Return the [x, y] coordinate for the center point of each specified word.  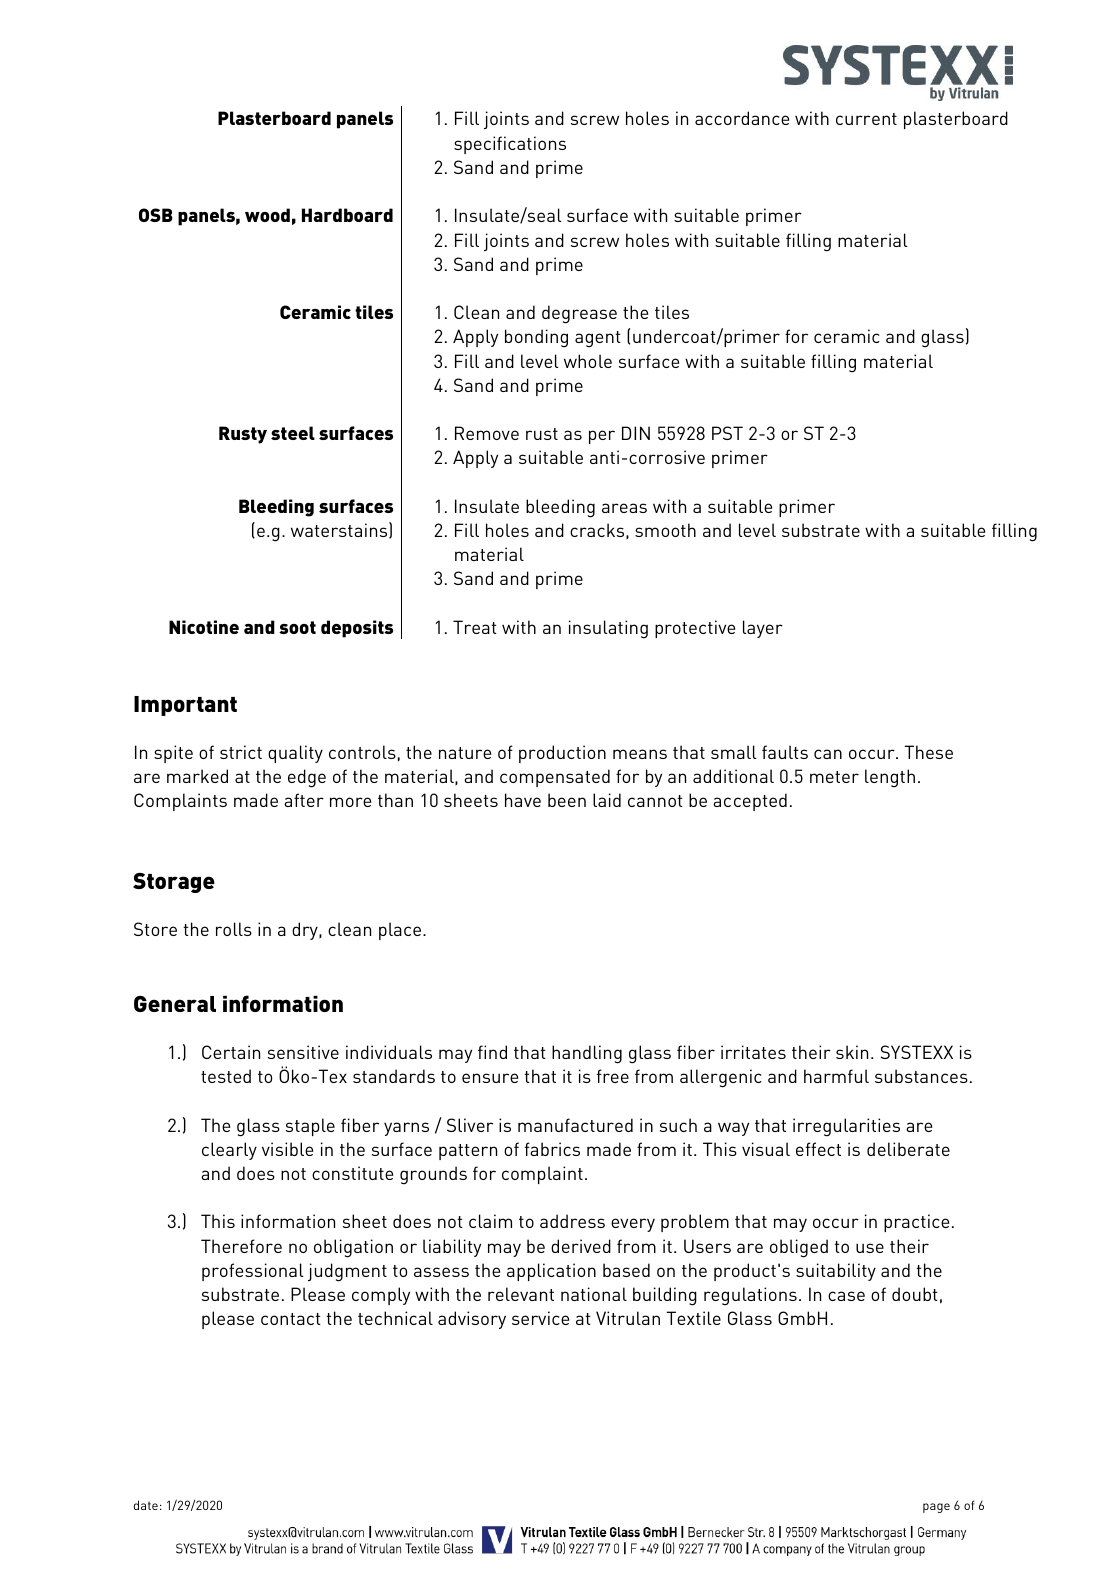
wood [267, 215]
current [866, 119]
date [146, 1505]
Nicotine [204, 627]
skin [852, 1052]
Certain [231, 1052]
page [936, 1508]
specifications [510, 145]
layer [763, 629]
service [540, 1318]
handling [587, 1054]
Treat [475, 627]
